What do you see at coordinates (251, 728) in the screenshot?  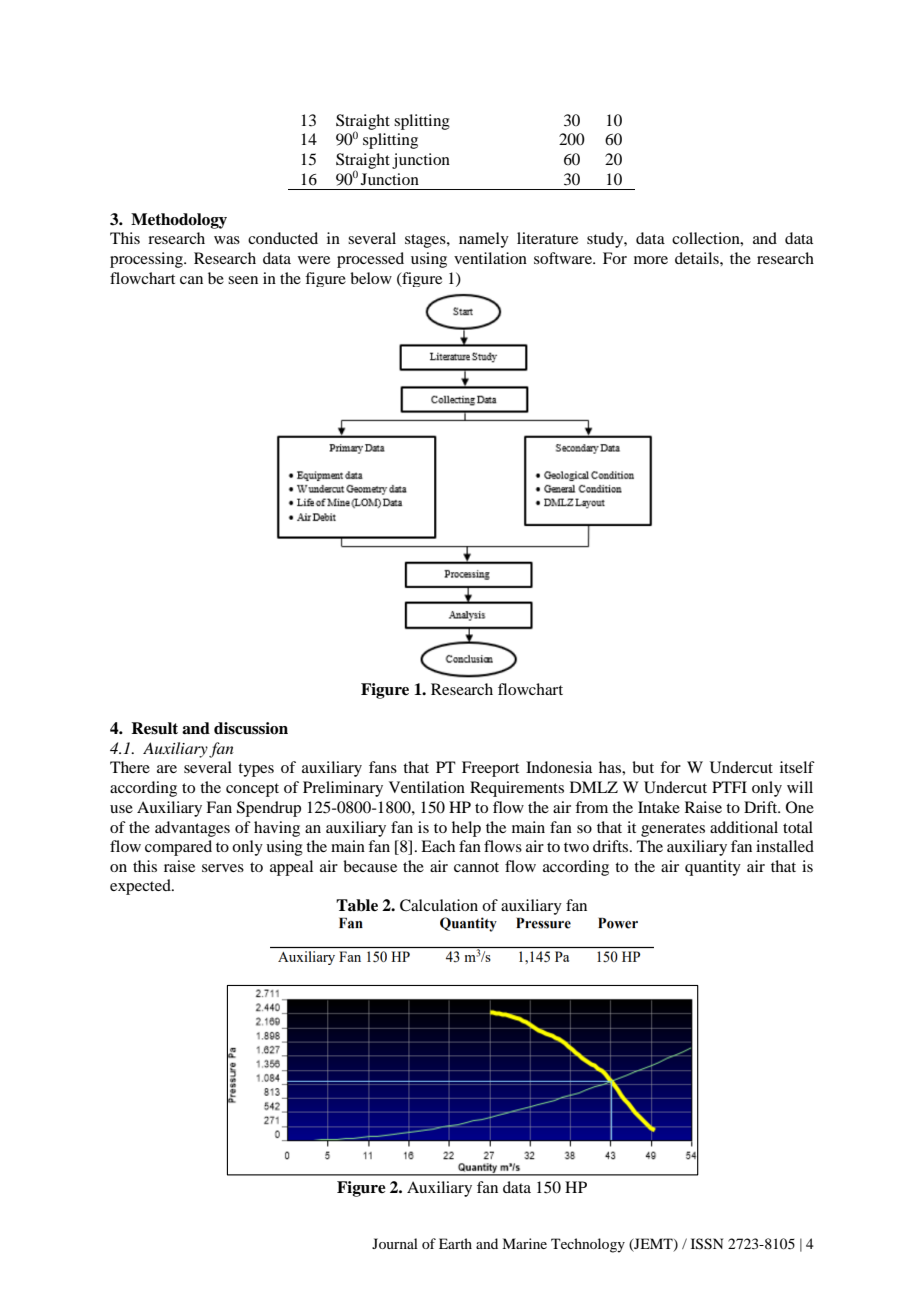 I see `discussion` at bounding box center [251, 728].
